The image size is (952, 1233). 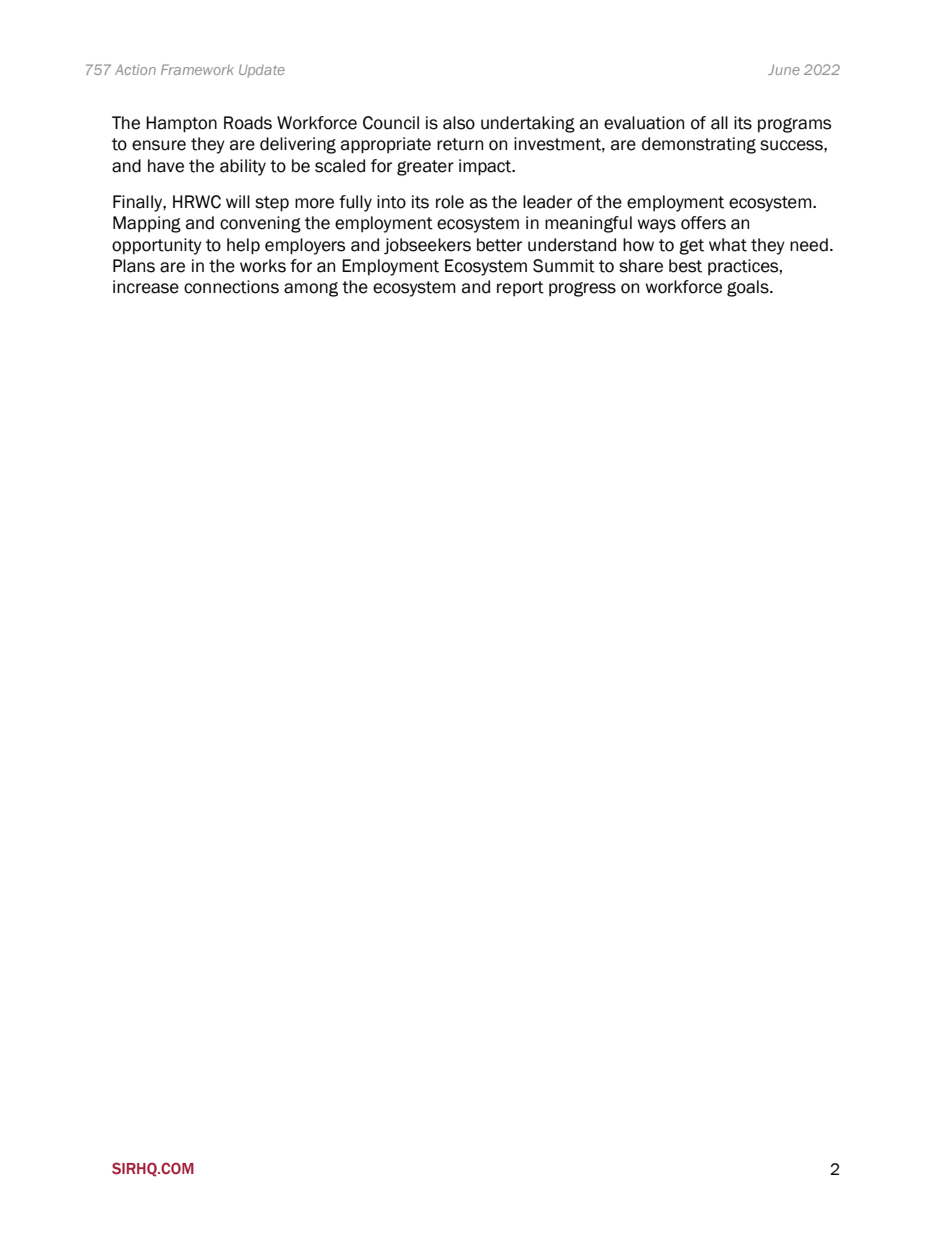 What do you see at coordinates (197, 69) in the screenshot?
I see `Framework` at bounding box center [197, 69].
